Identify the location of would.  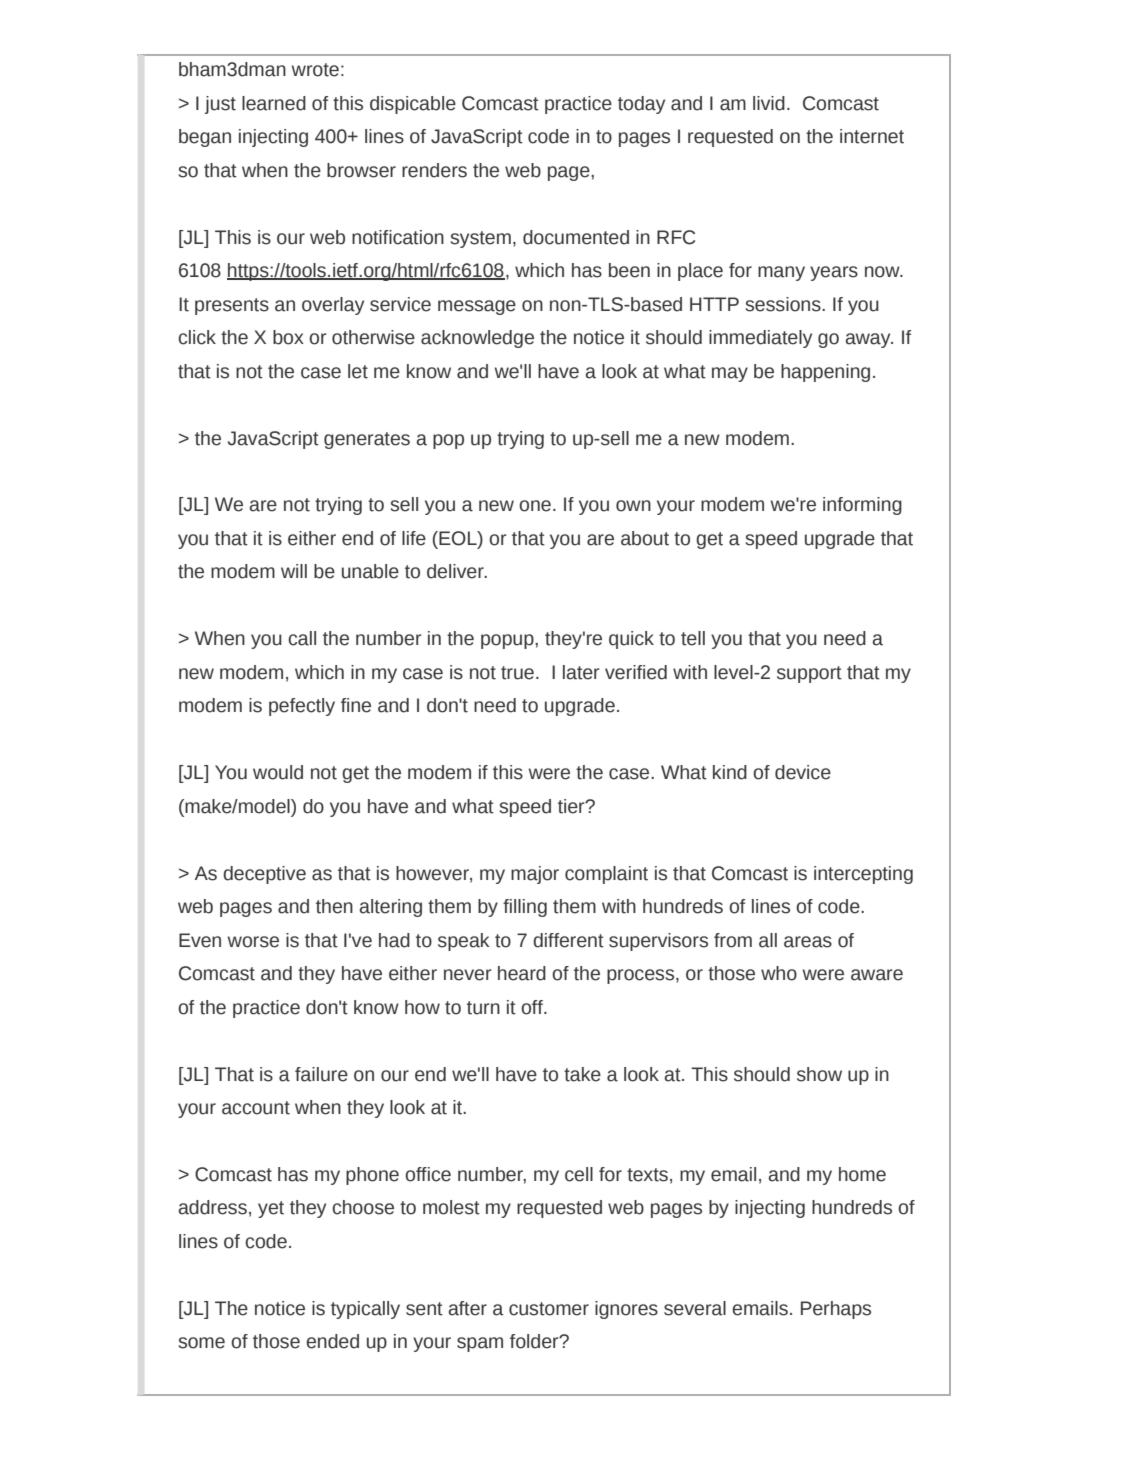
(278, 772).
